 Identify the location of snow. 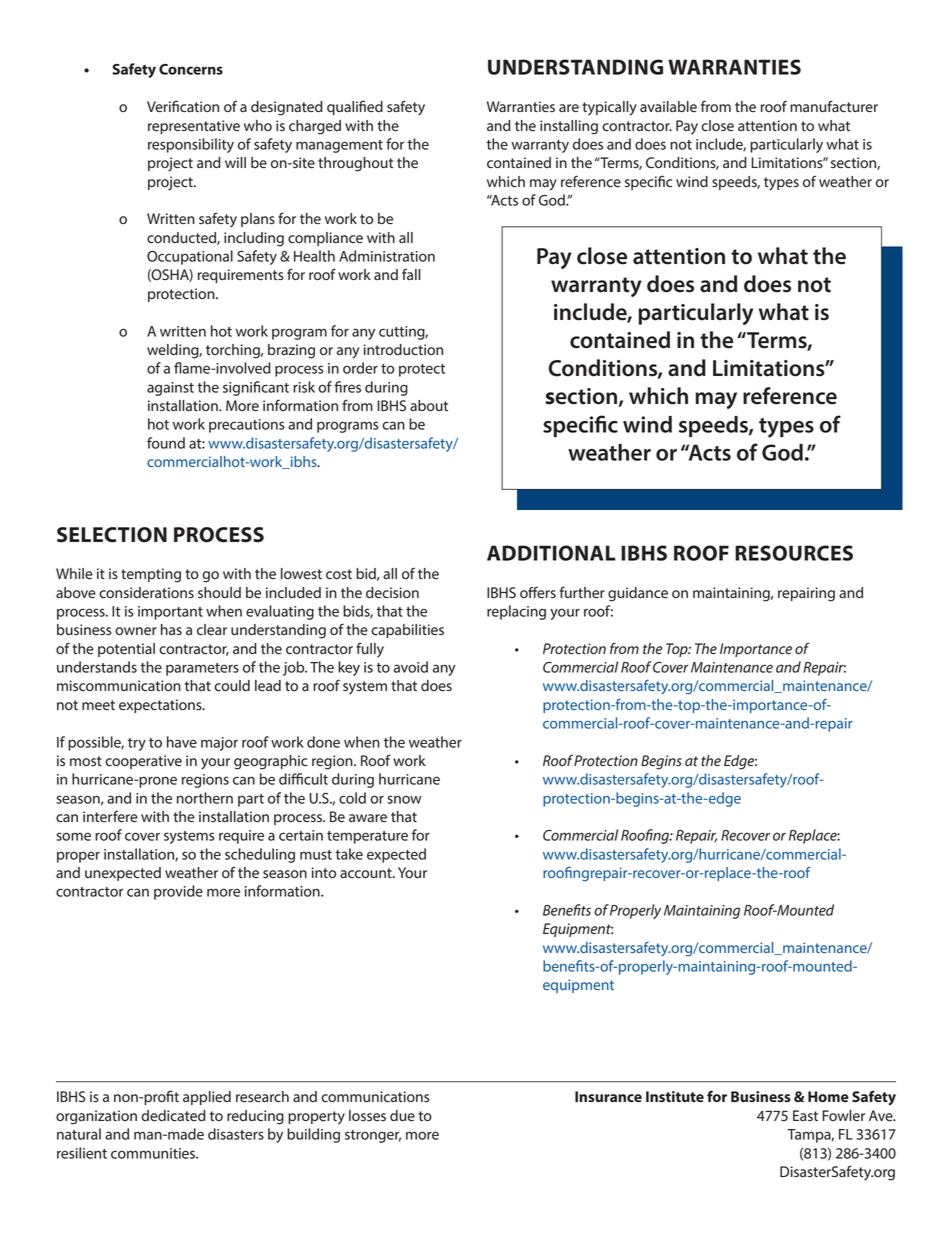
(404, 799).
